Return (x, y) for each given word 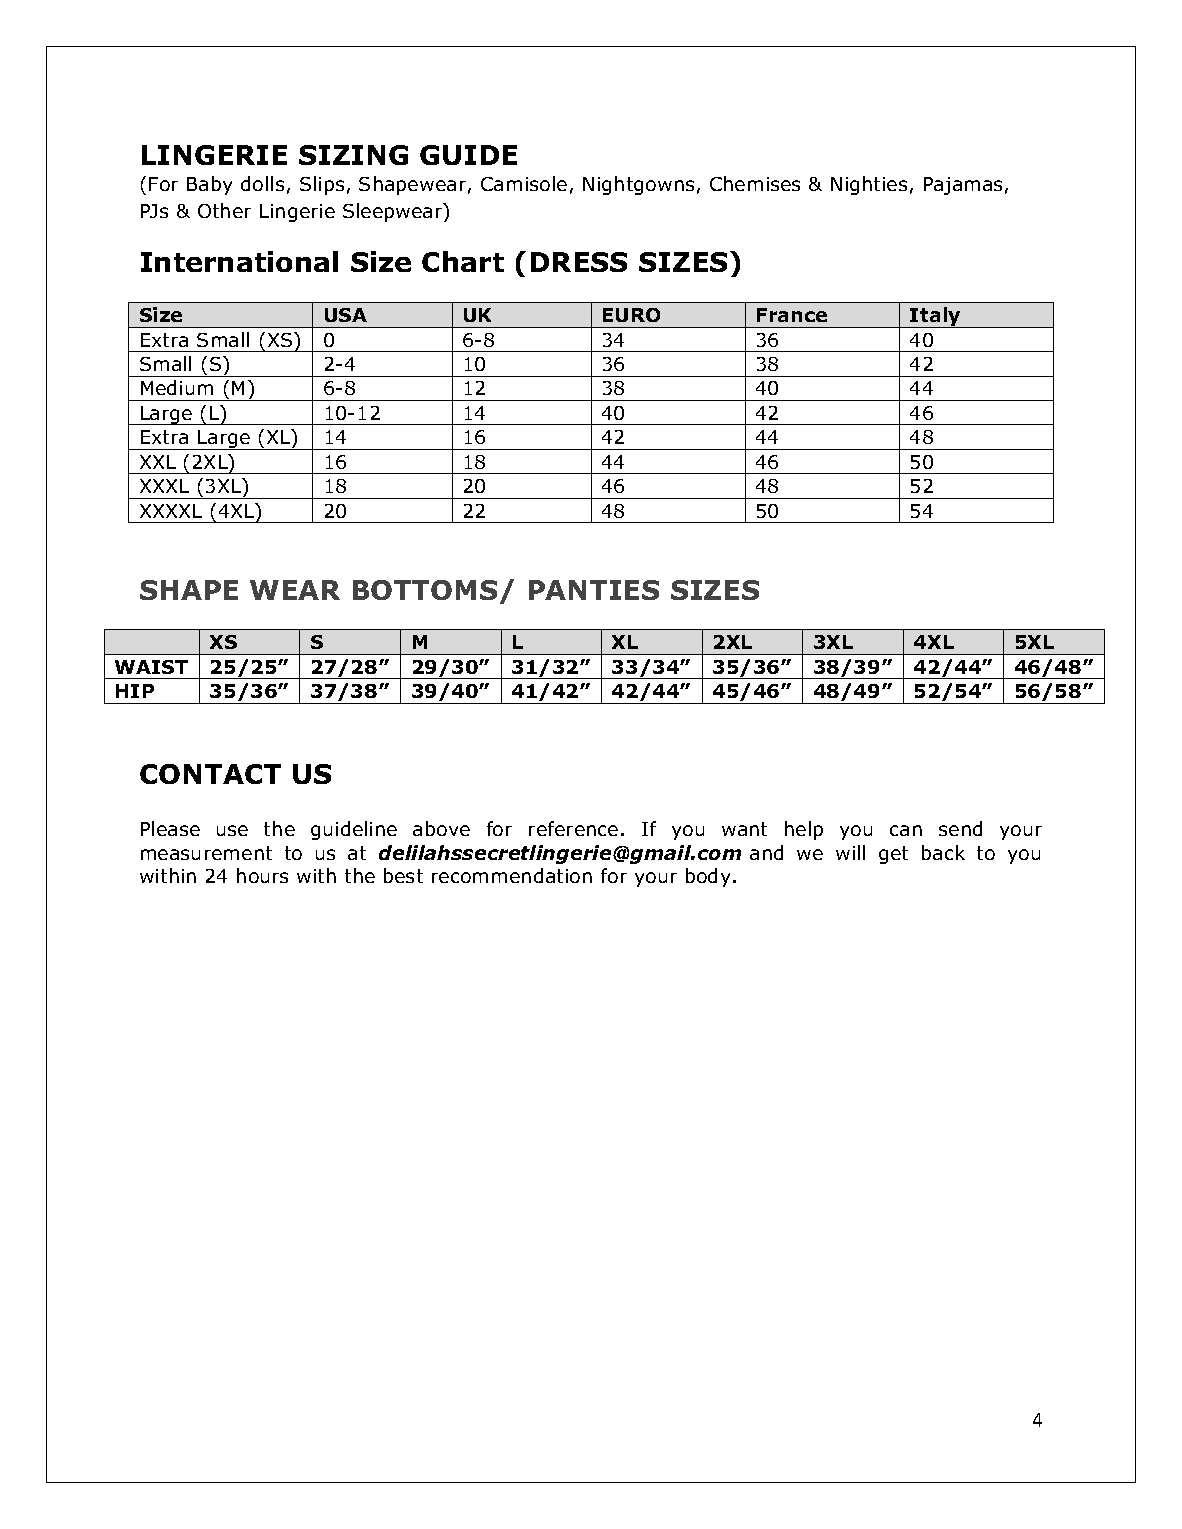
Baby (209, 185)
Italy (936, 317)
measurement (206, 853)
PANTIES (594, 590)
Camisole (524, 183)
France (792, 315)
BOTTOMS (425, 590)
